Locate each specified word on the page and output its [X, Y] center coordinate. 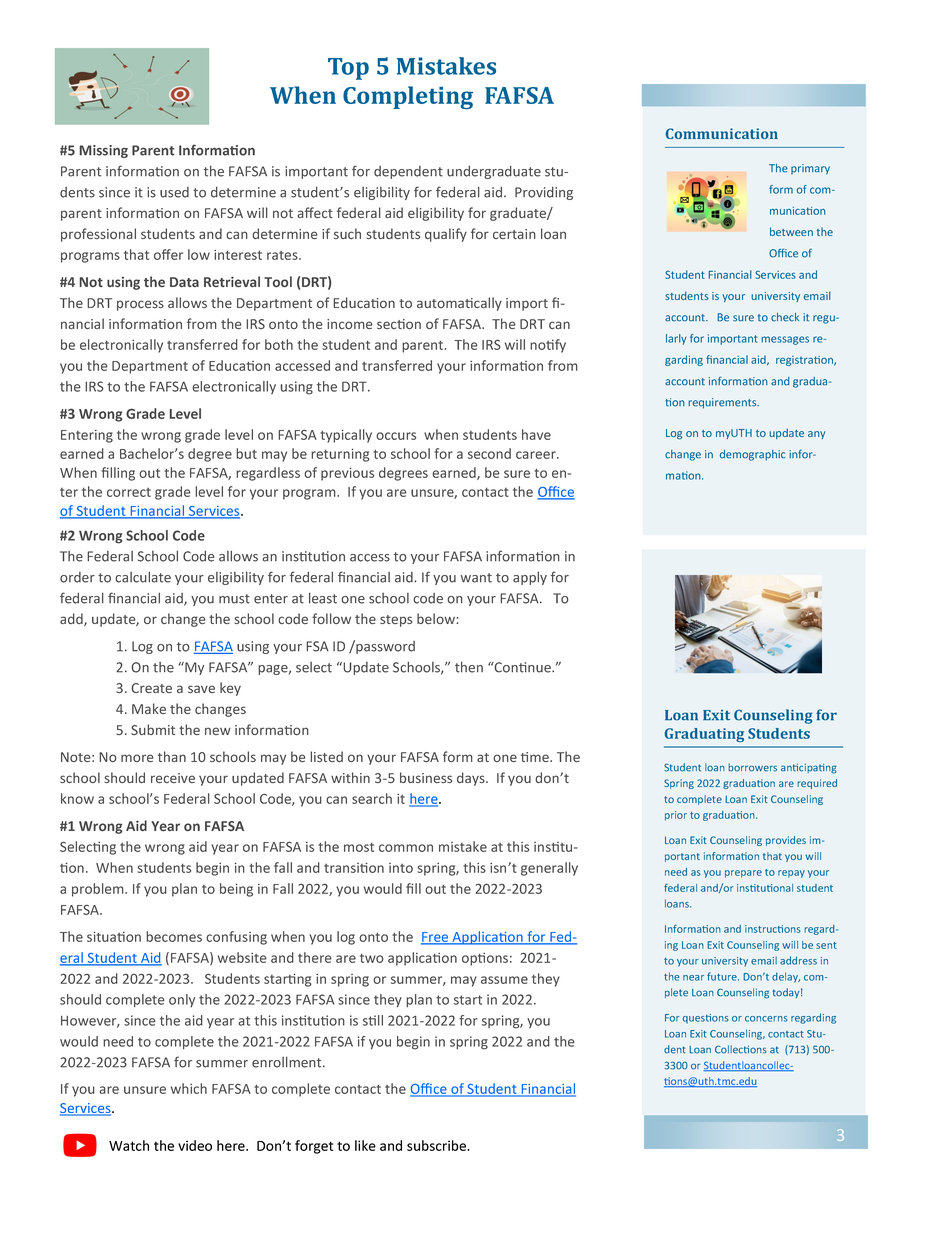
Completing [408, 97]
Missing [104, 151]
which [189, 1088]
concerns [766, 1019]
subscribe [437, 1145]
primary [810, 169]
